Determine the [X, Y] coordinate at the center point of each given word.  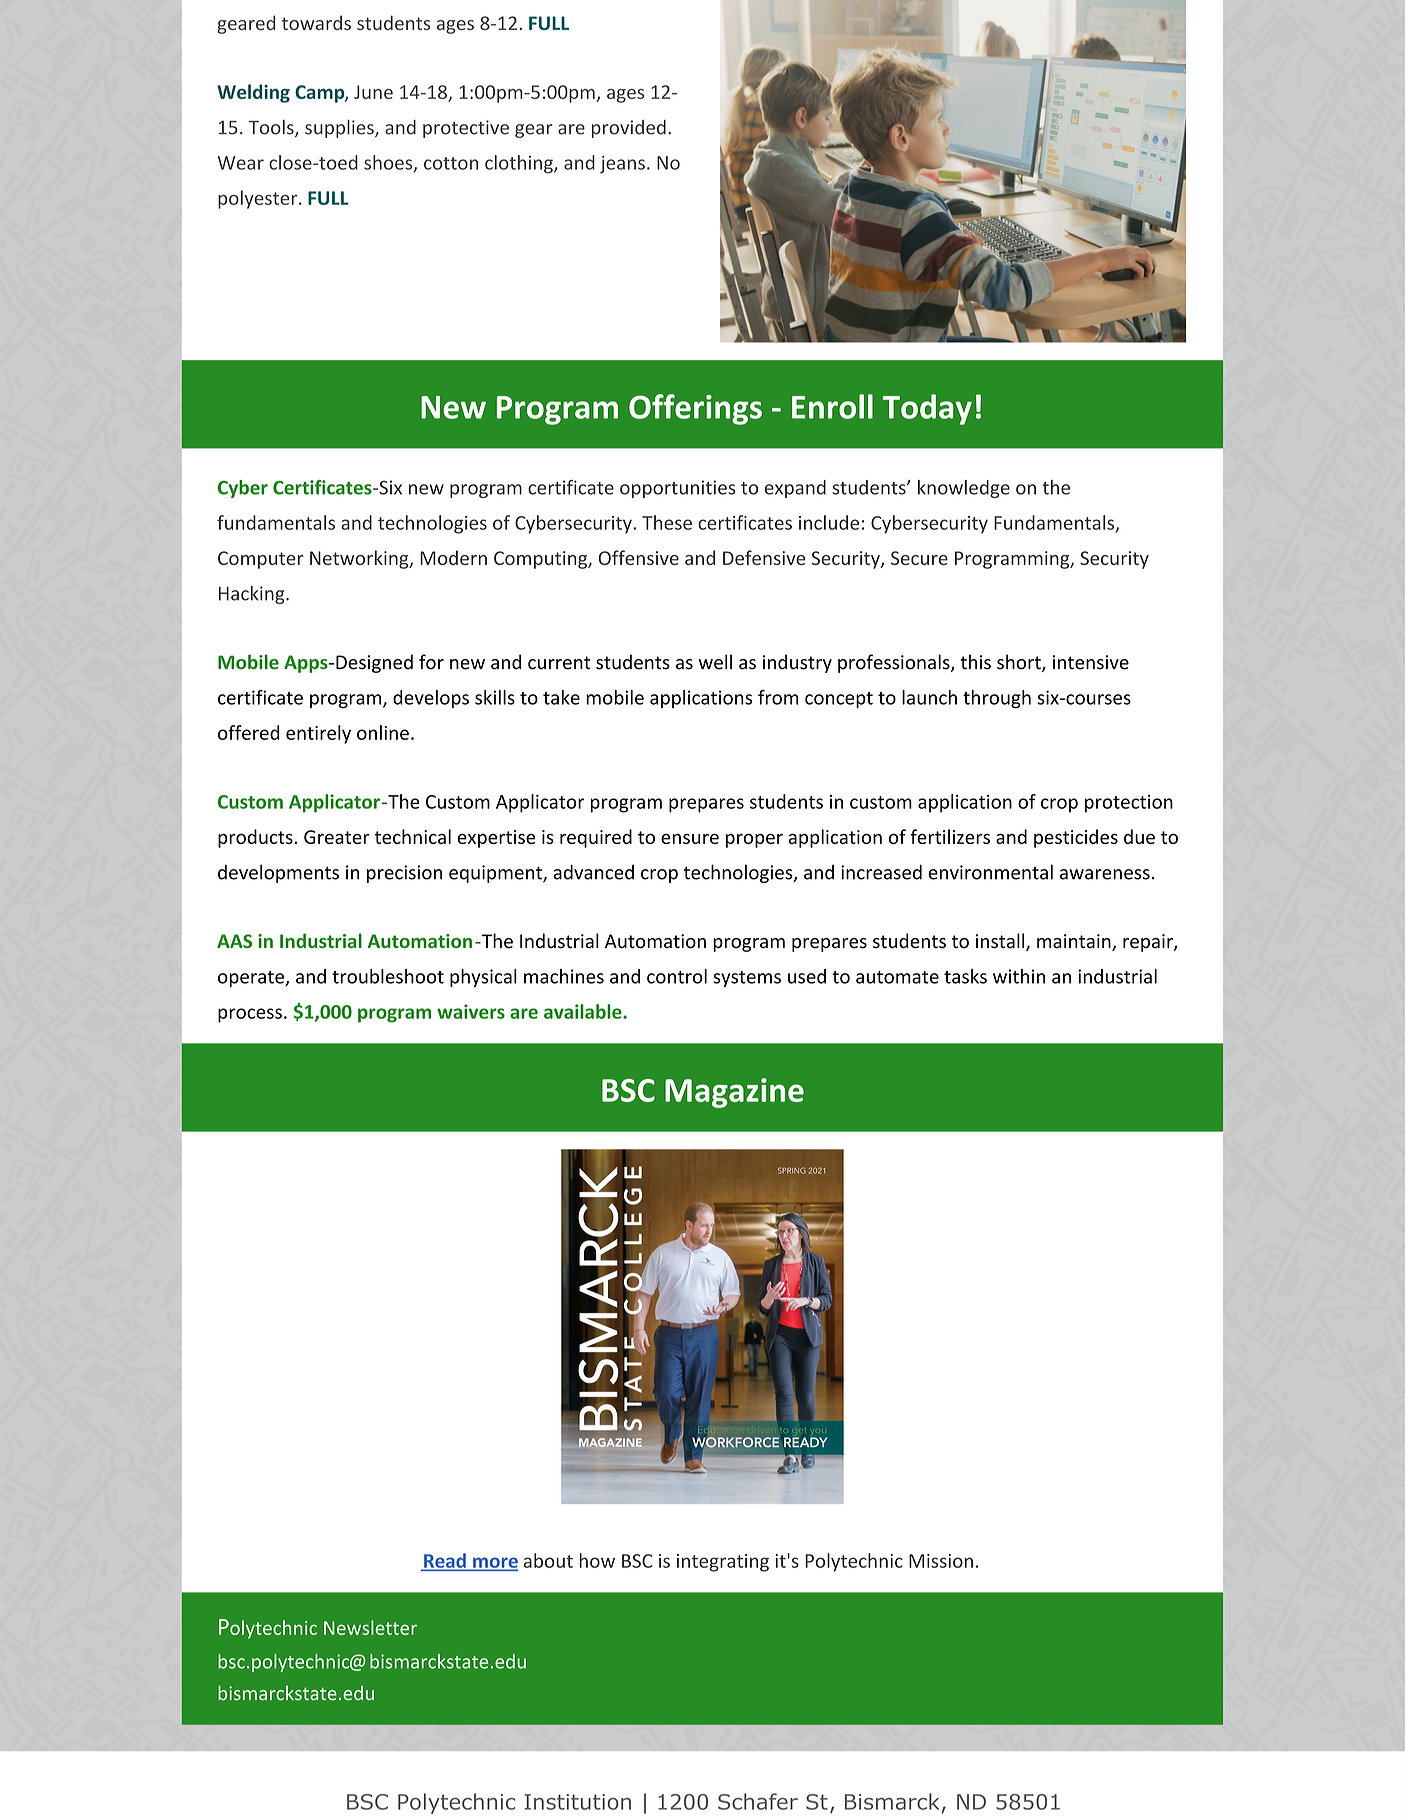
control [677, 976]
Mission [941, 1561]
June [373, 92]
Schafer [758, 1801]
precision [404, 874]
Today [927, 409]
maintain [1075, 942]
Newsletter [370, 1627]
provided [629, 129]
